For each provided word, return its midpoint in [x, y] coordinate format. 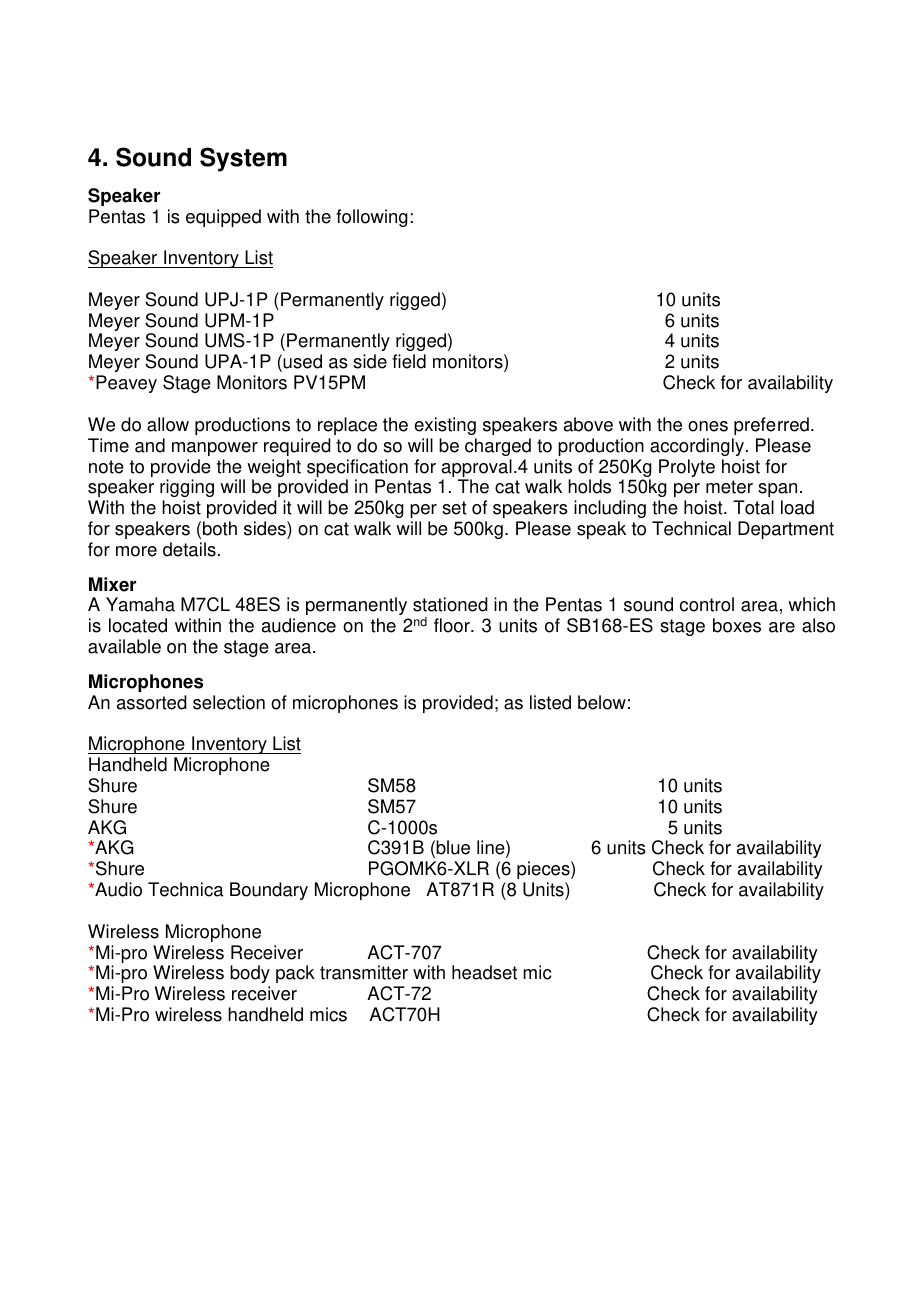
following [372, 218]
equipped [223, 218]
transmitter [364, 972]
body [250, 976]
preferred [771, 426]
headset [484, 972]
